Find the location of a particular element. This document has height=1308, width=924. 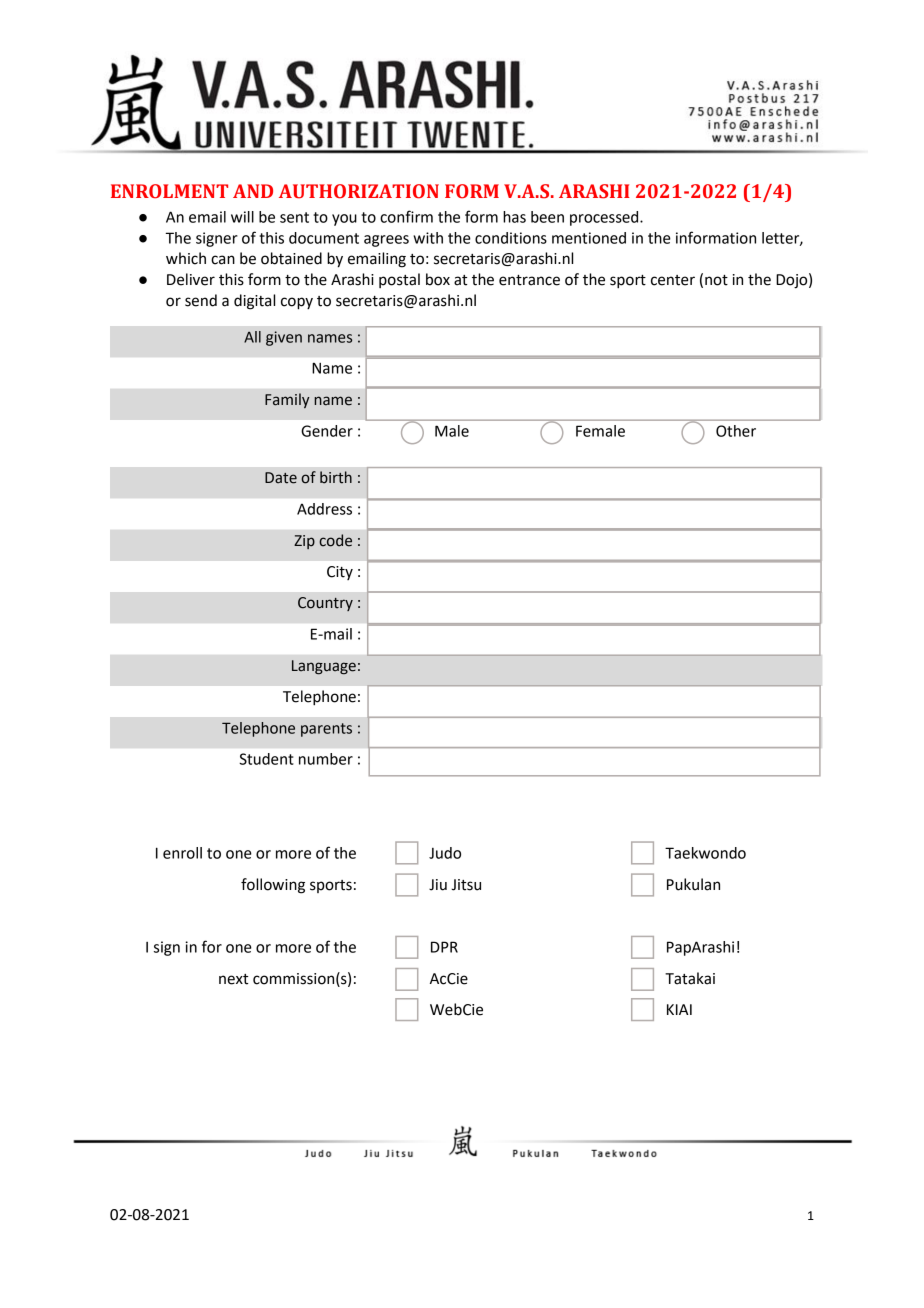

with is located at coordinates (428, 238).
